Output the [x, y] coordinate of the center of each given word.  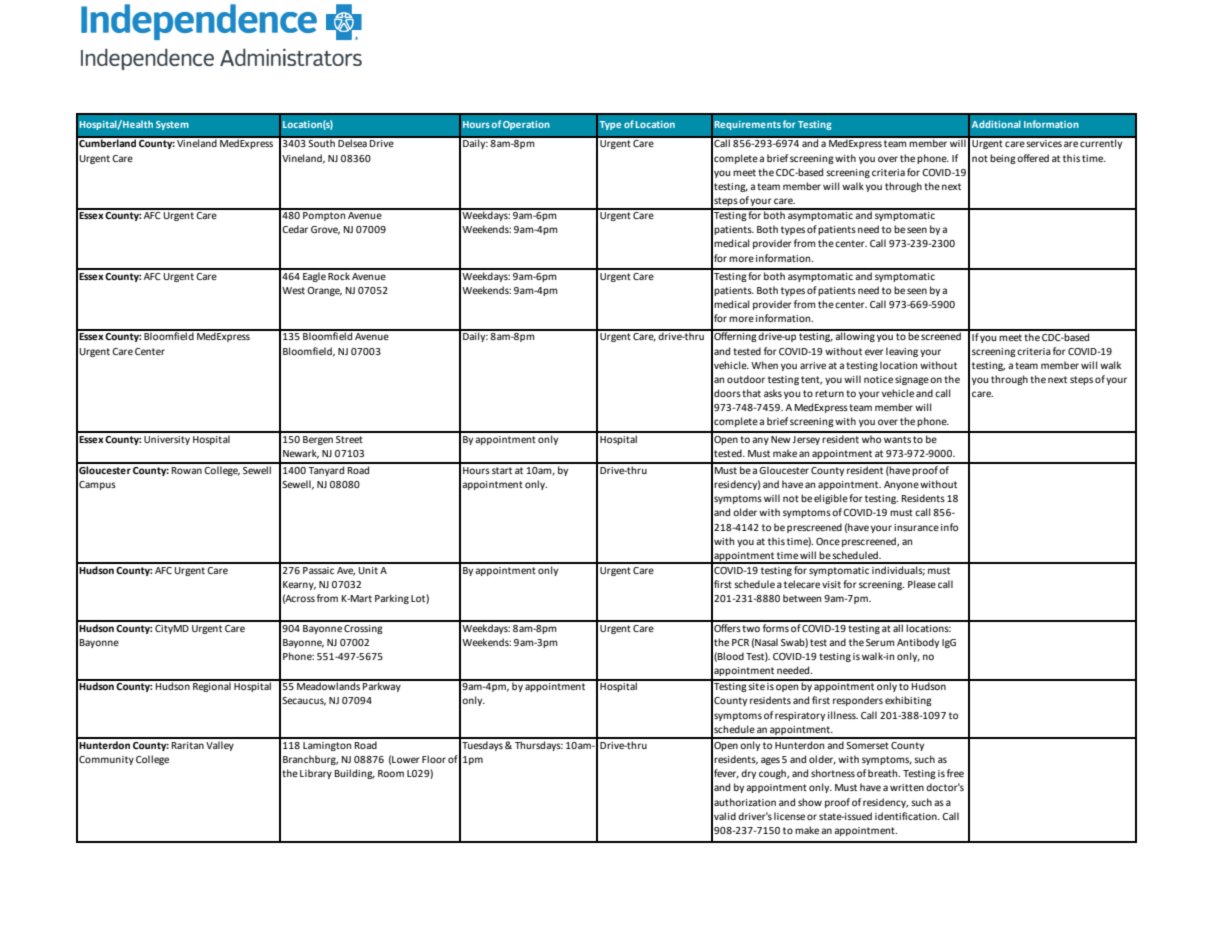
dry [748, 774]
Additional [996, 124]
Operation [526, 125]
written [907, 787]
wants [897, 439]
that [751, 393]
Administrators [291, 57]
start [502, 470]
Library [316, 774]
